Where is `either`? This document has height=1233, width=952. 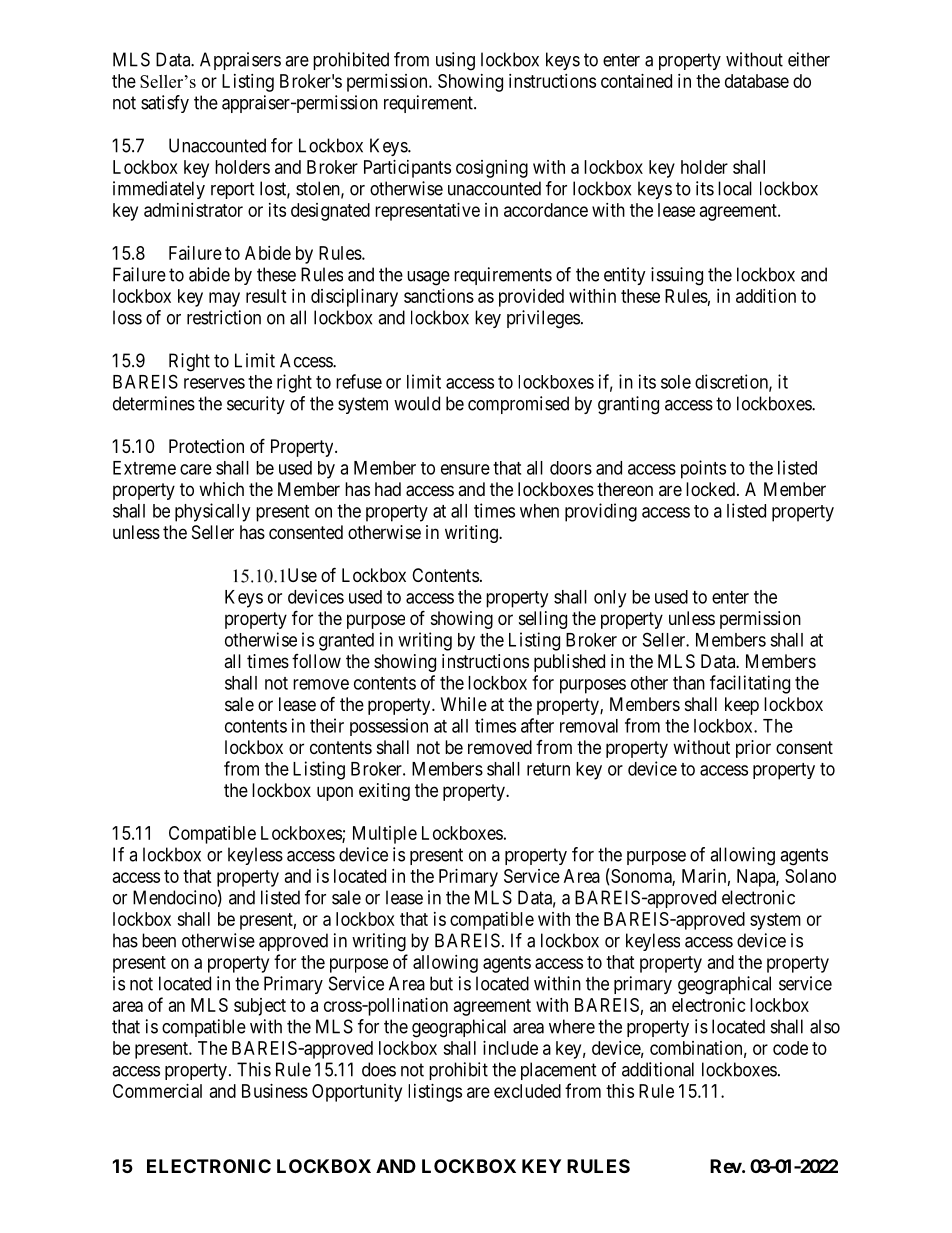
either is located at coordinates (809, 59).
